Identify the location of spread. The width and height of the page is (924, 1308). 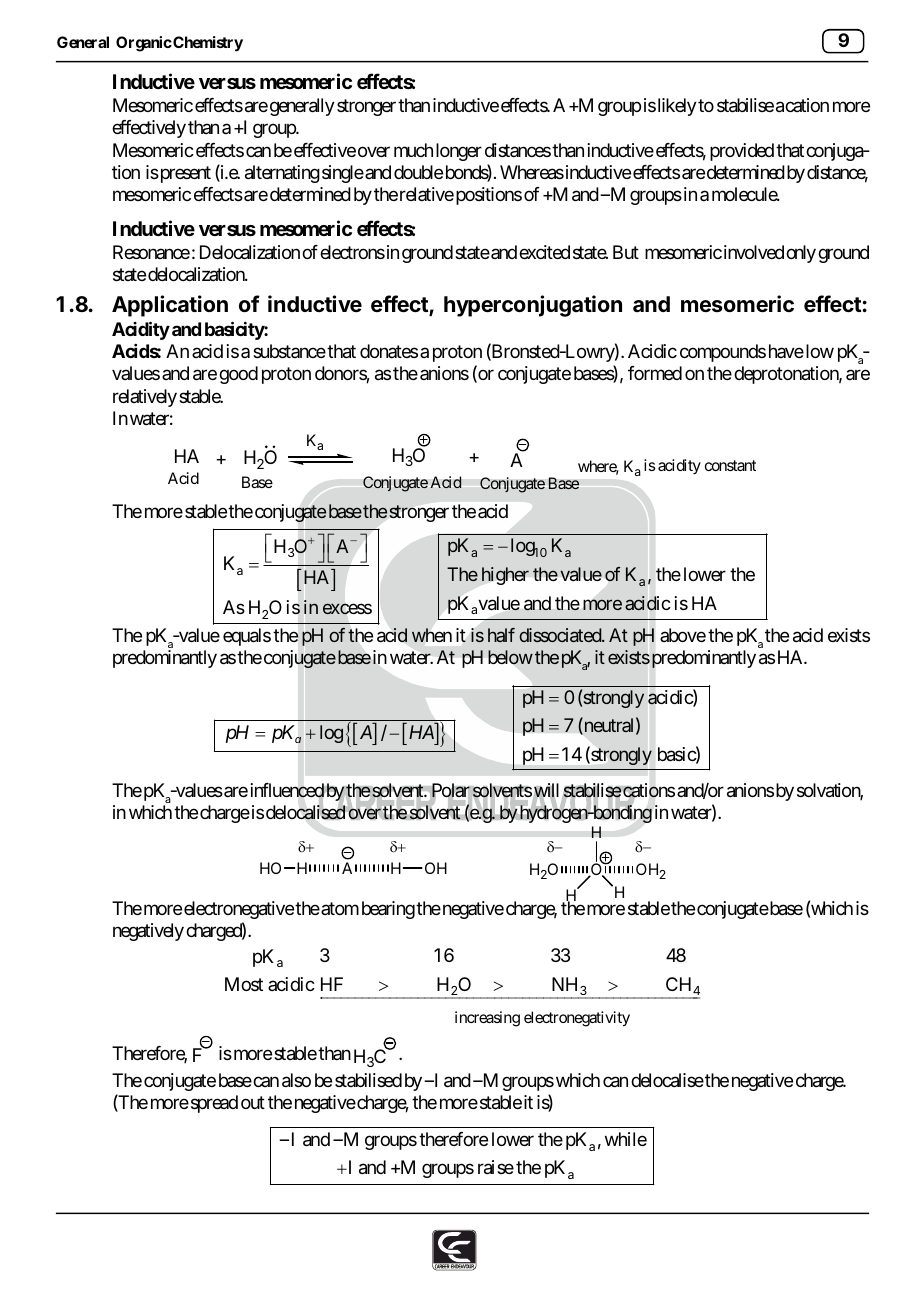
(213, 1104).
